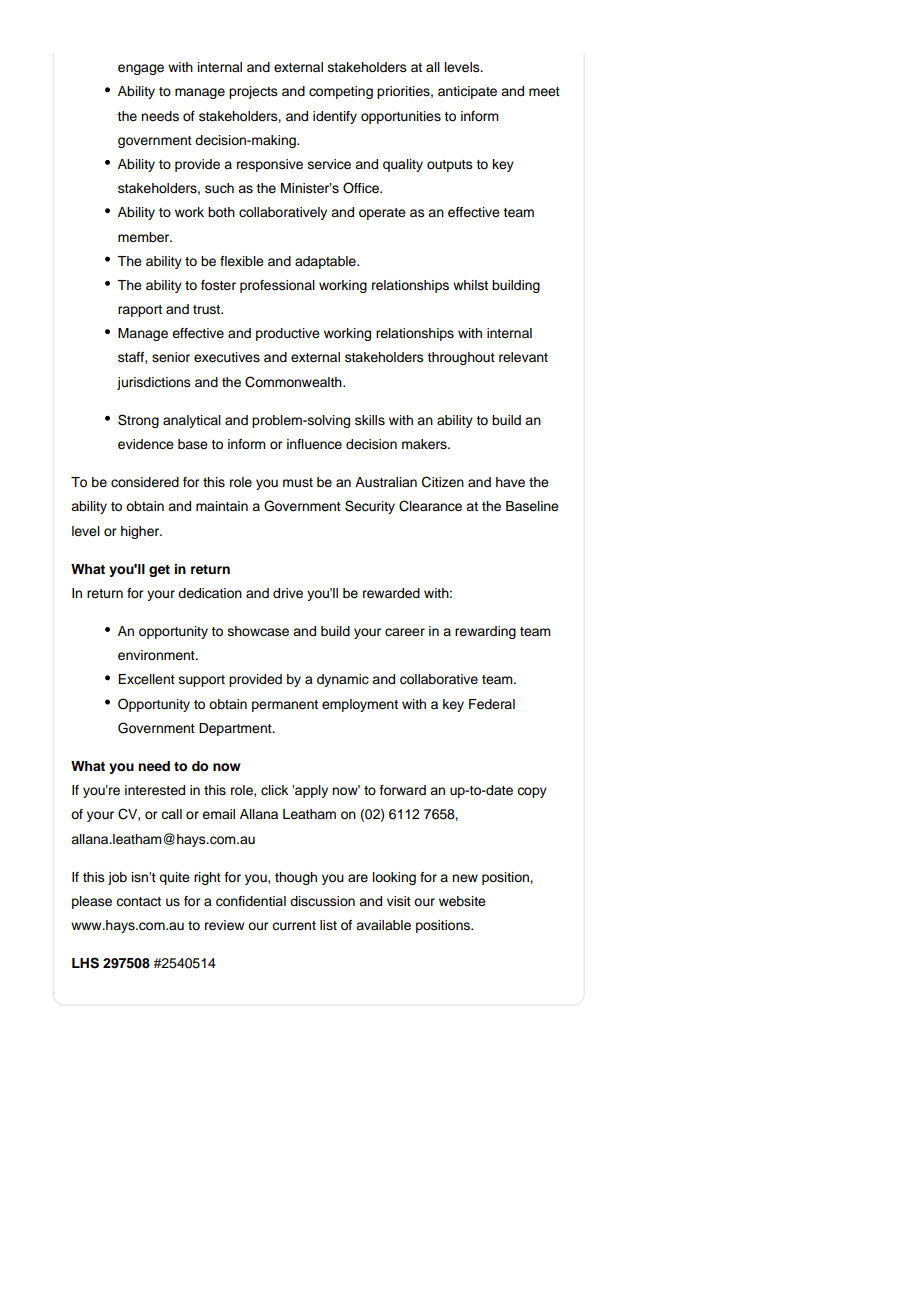 This screenshot has width=924, height=1308. What do you see at coordinates (138, 901) in the screenshot?
I see `contact` at bounding box center [138, 901].
